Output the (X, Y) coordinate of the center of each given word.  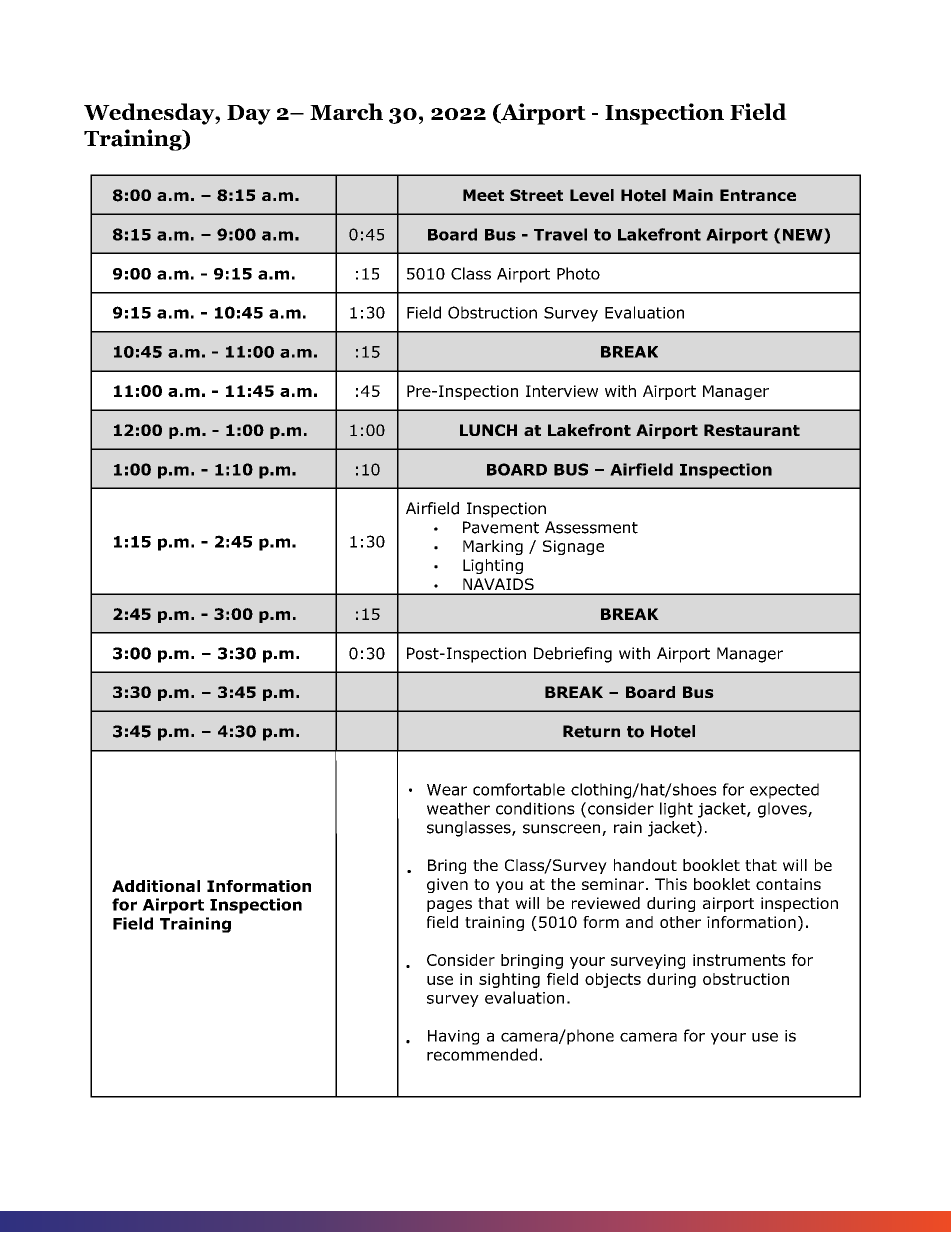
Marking (493, 547)
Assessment (591, 527)
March (346, 111)
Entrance (758, 195)
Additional (156, 886)
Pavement (501, 527)
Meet (483, 195)
